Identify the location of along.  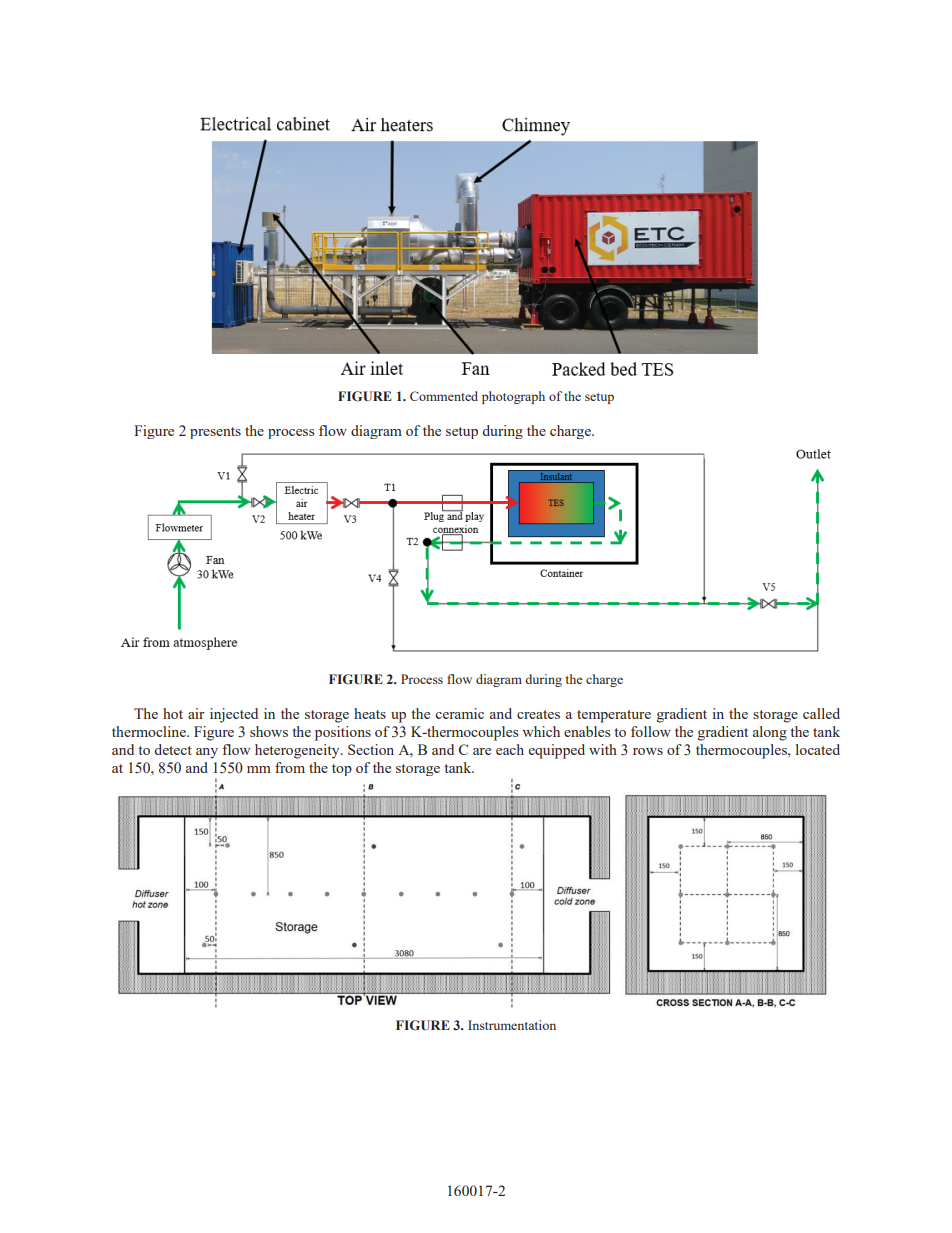
(770, 733).
